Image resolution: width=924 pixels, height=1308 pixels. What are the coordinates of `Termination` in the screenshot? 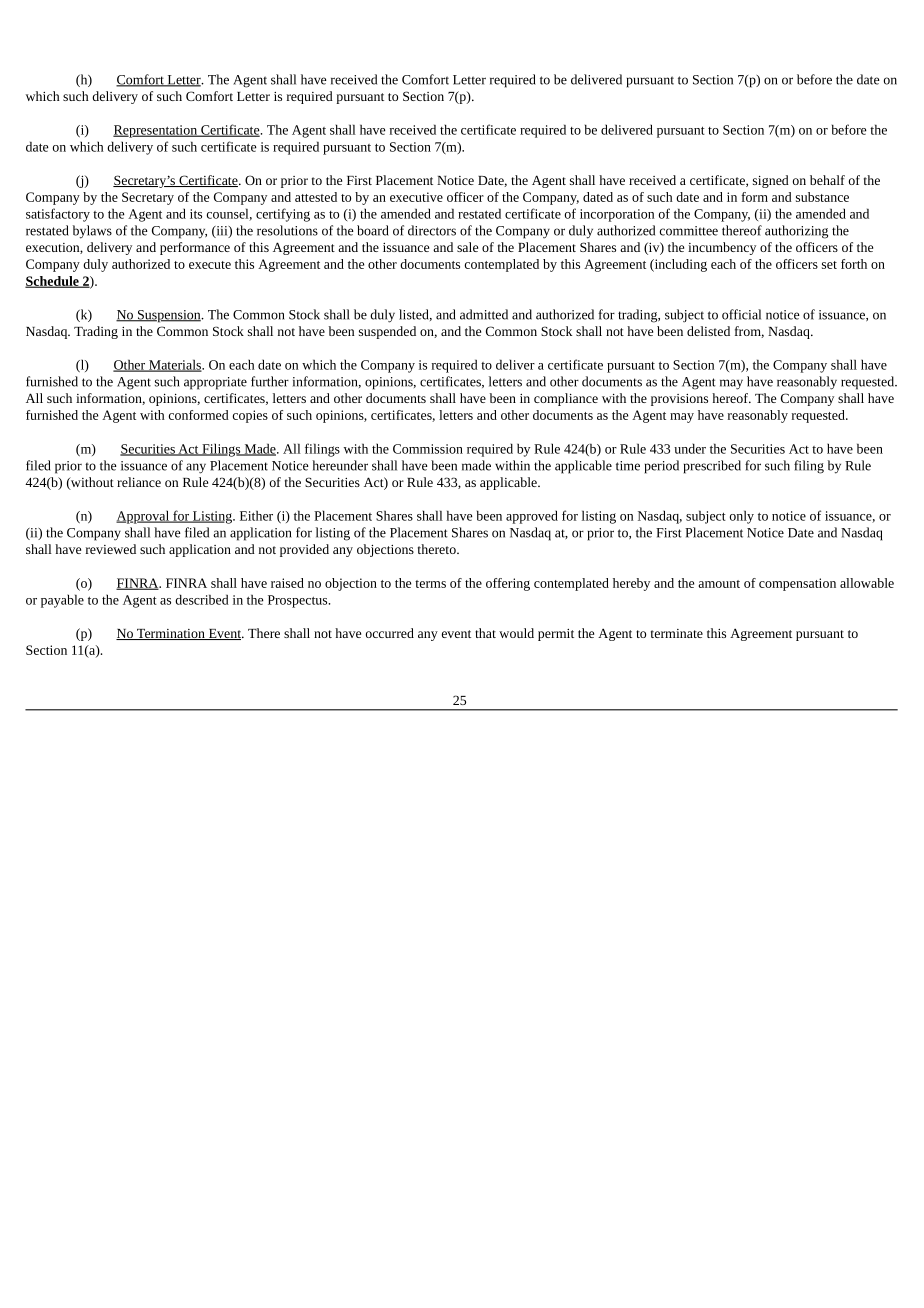 It's located at (171, 634).
